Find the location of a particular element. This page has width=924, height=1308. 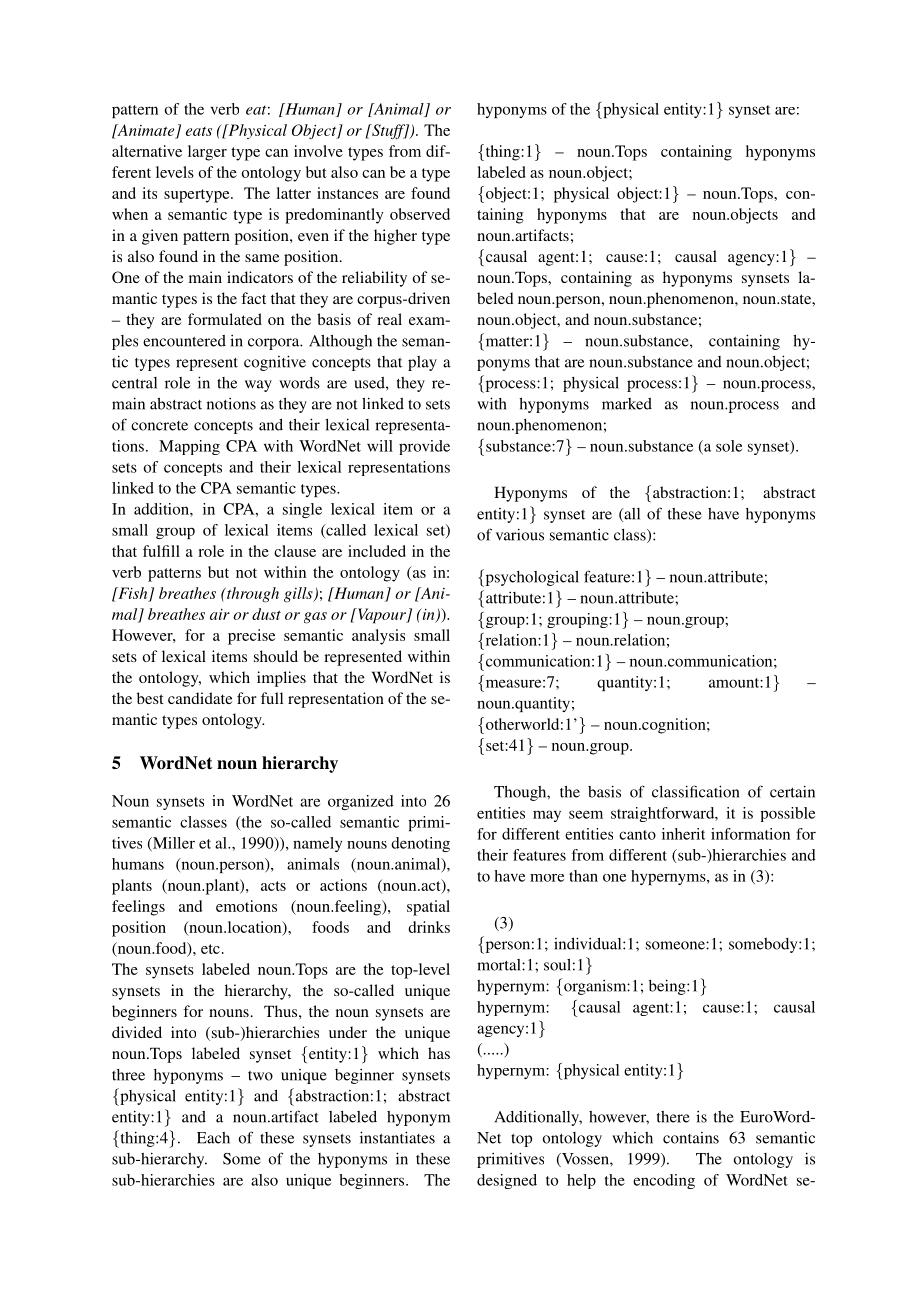

certain is located at coordinates (792, 791).
